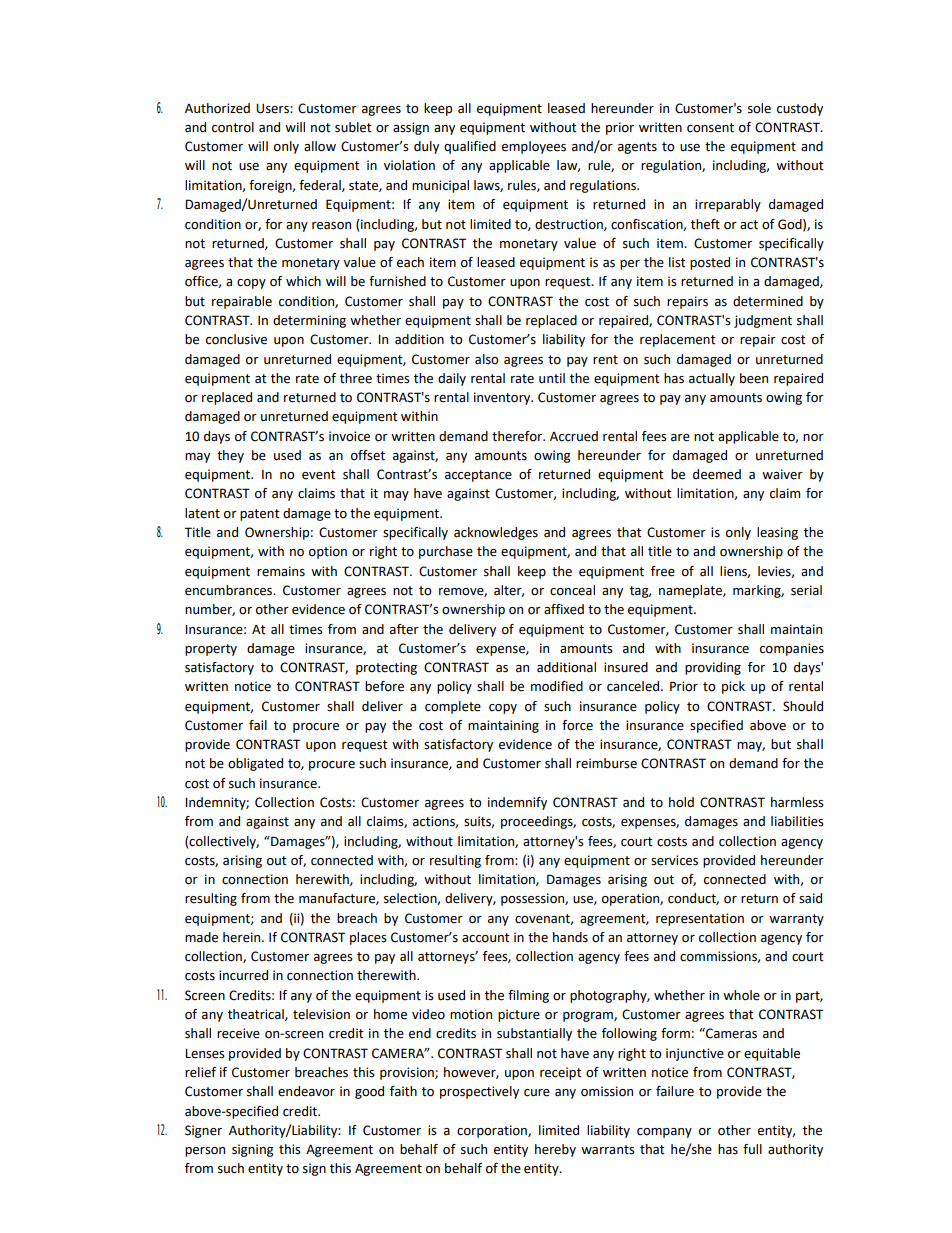 Image resolution: width=952 pixels, height=1233 pixels. I want to click on corporation, so click(493, 1131).
